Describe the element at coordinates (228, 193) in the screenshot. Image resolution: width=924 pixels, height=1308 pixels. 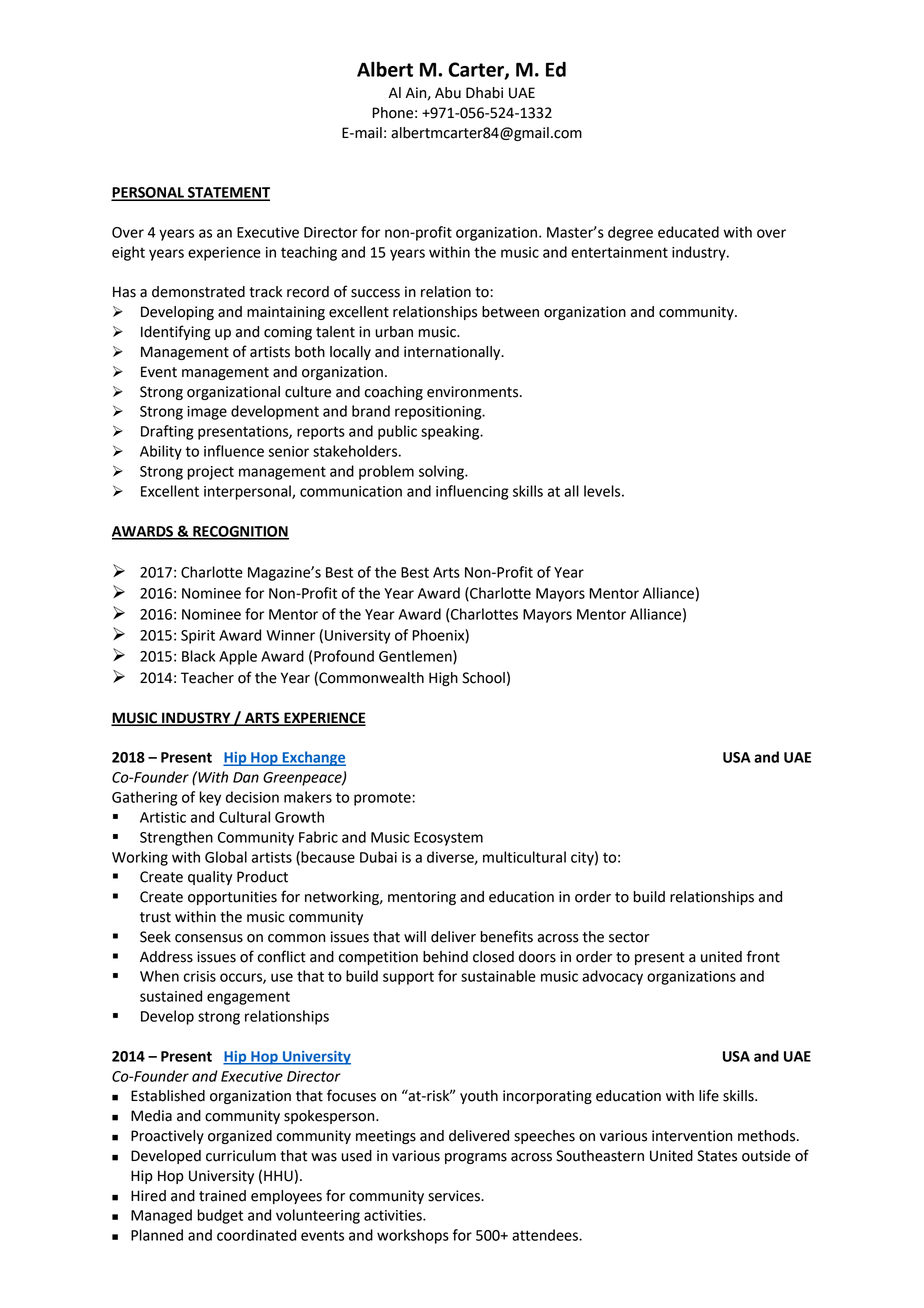
I see `STATEMENT` at that location.
